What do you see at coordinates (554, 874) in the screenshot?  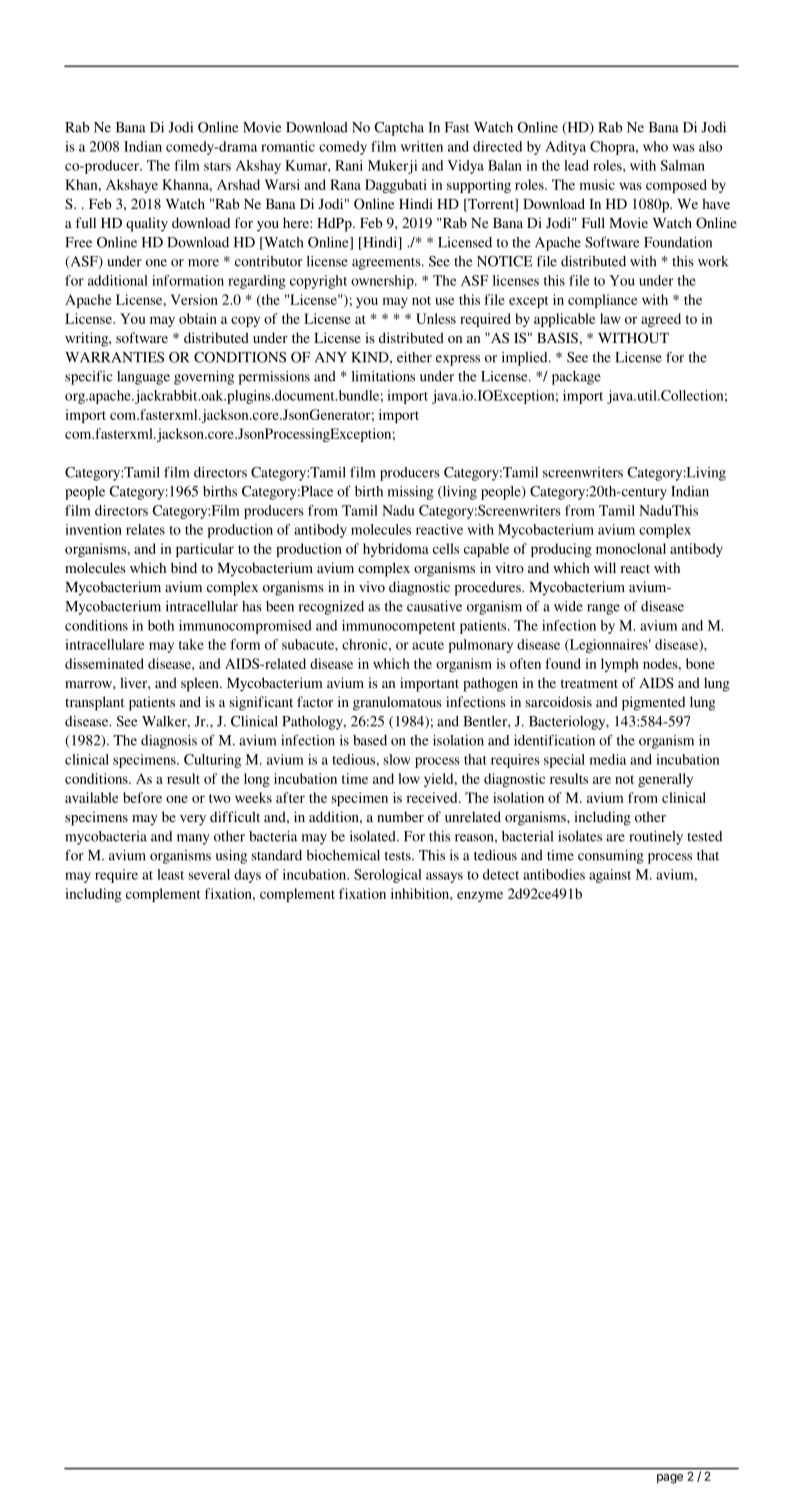 I see `antibodies` at bounding box center [554, 874].
